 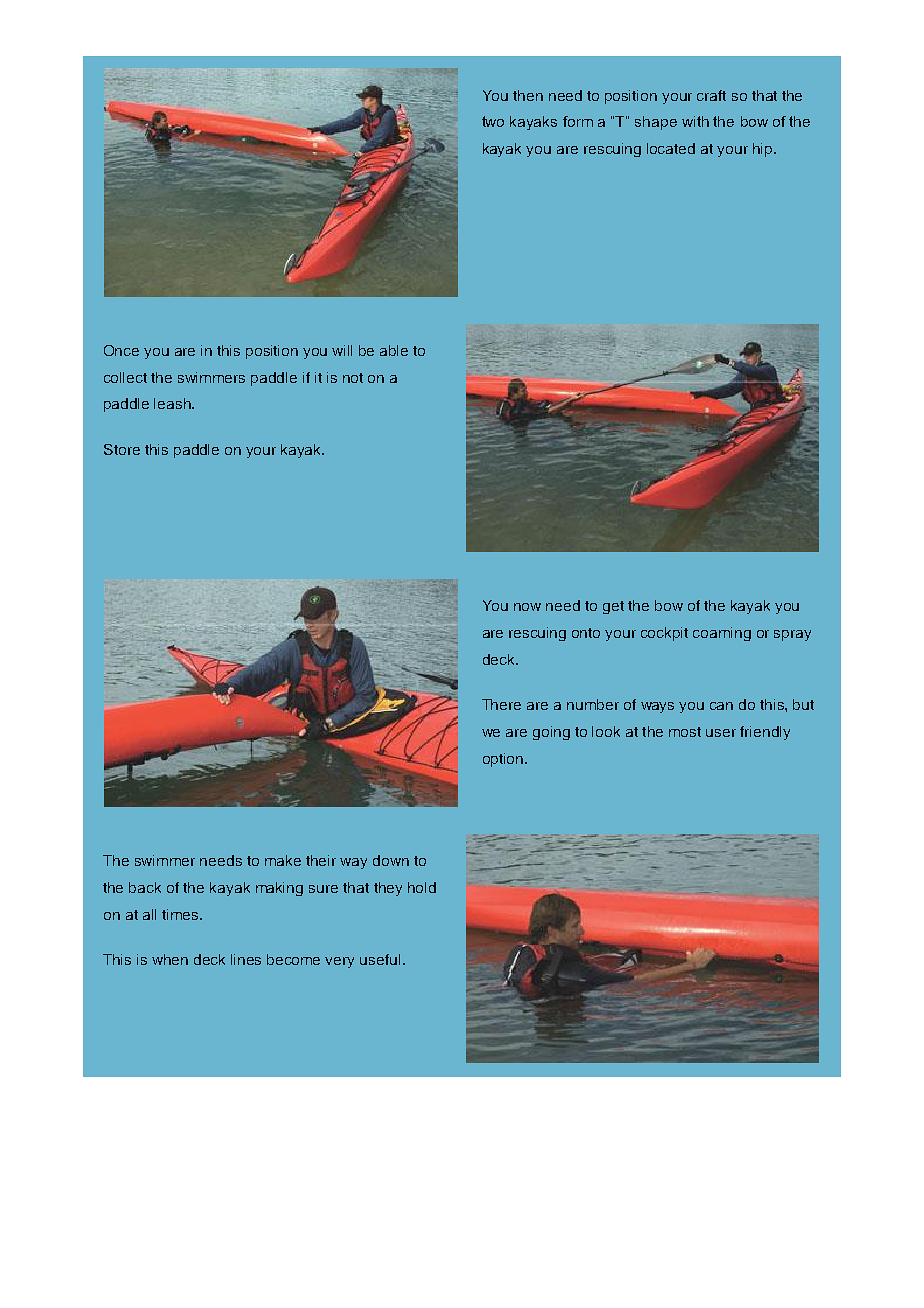 What do you see at coordinates (528, 95) in the screenshot?
I see `then` at bounding box center [528, 95].
